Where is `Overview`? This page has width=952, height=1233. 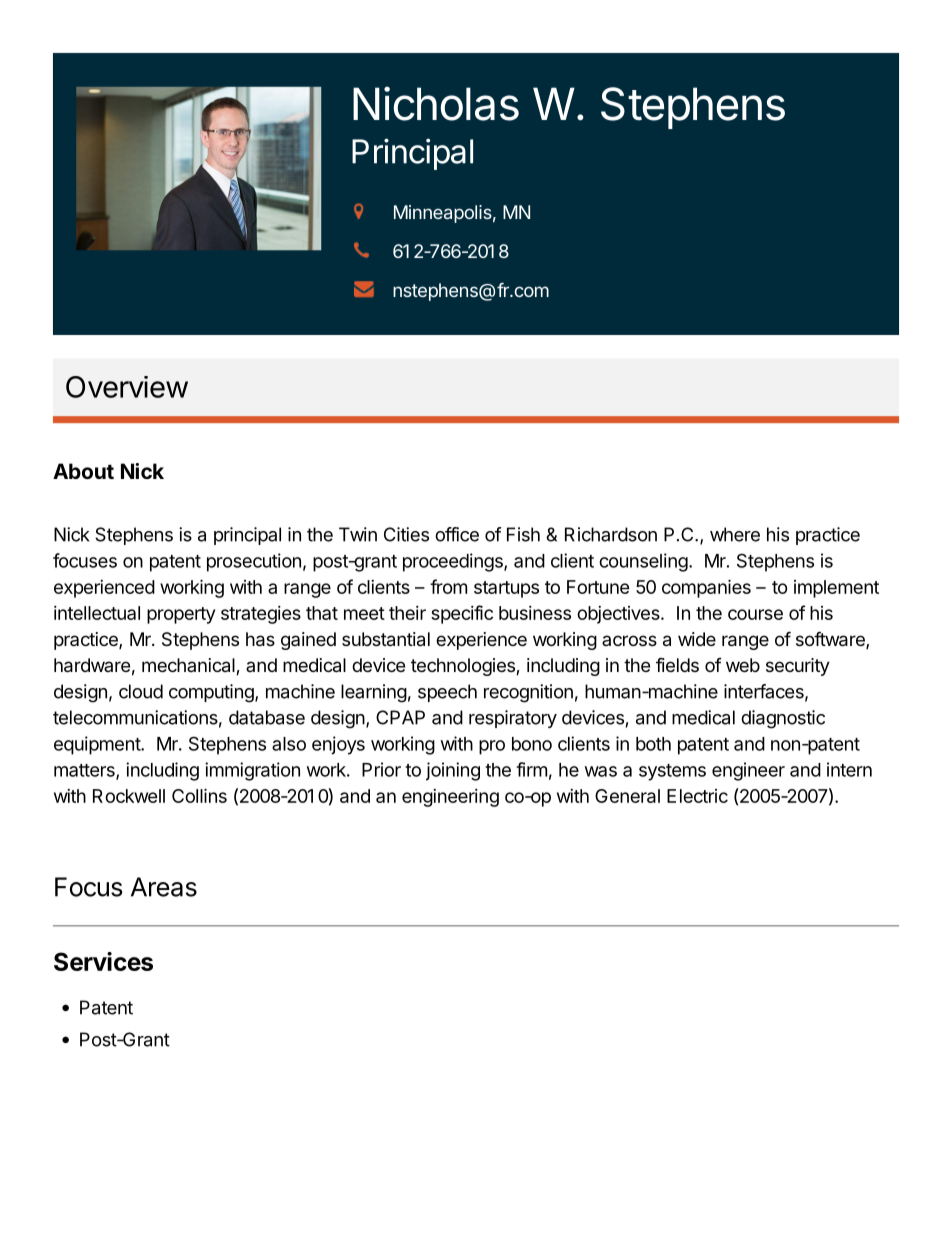
Overview is located at coordinates (127, 387).
